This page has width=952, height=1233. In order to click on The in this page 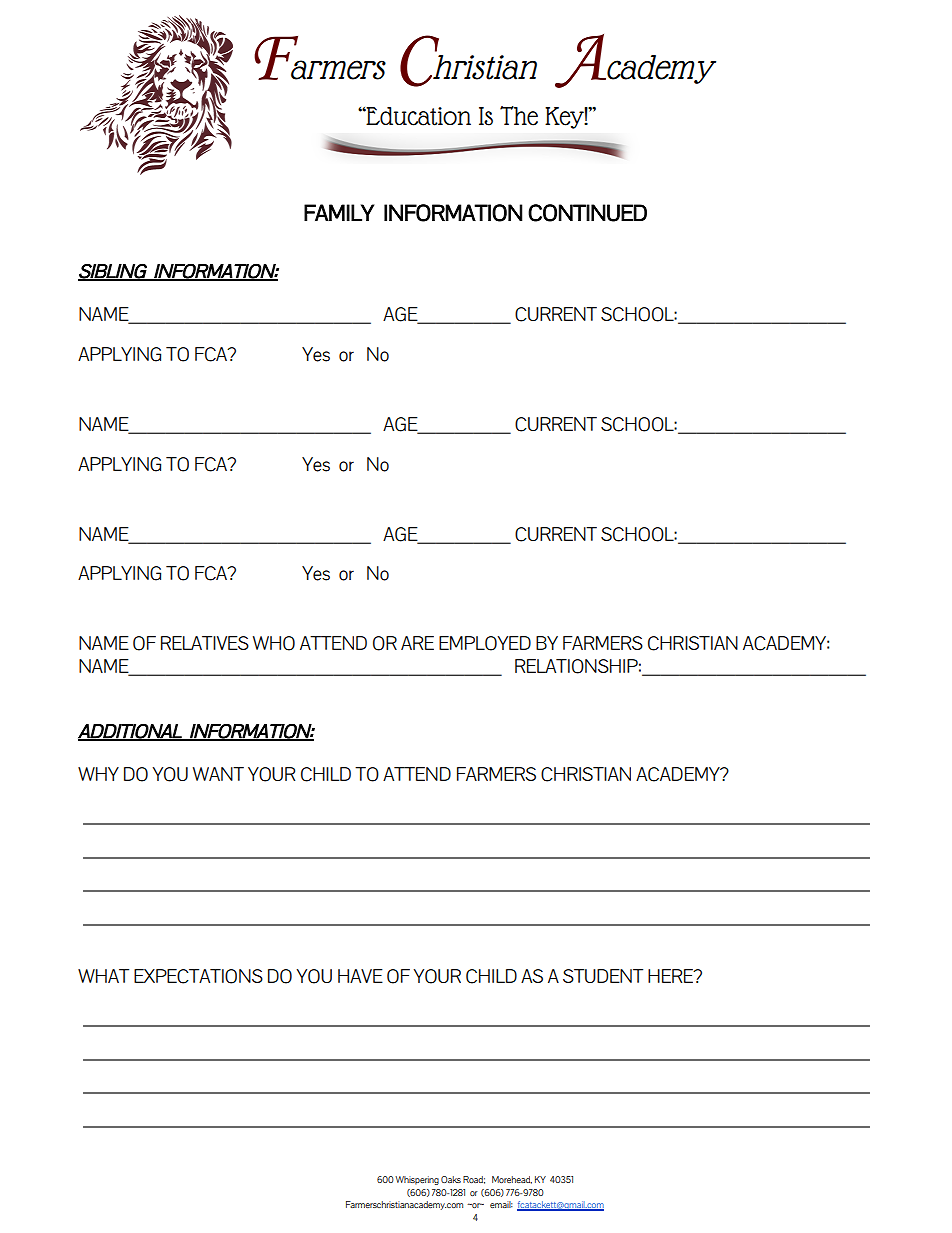, I will do `click(519, 116)`.
